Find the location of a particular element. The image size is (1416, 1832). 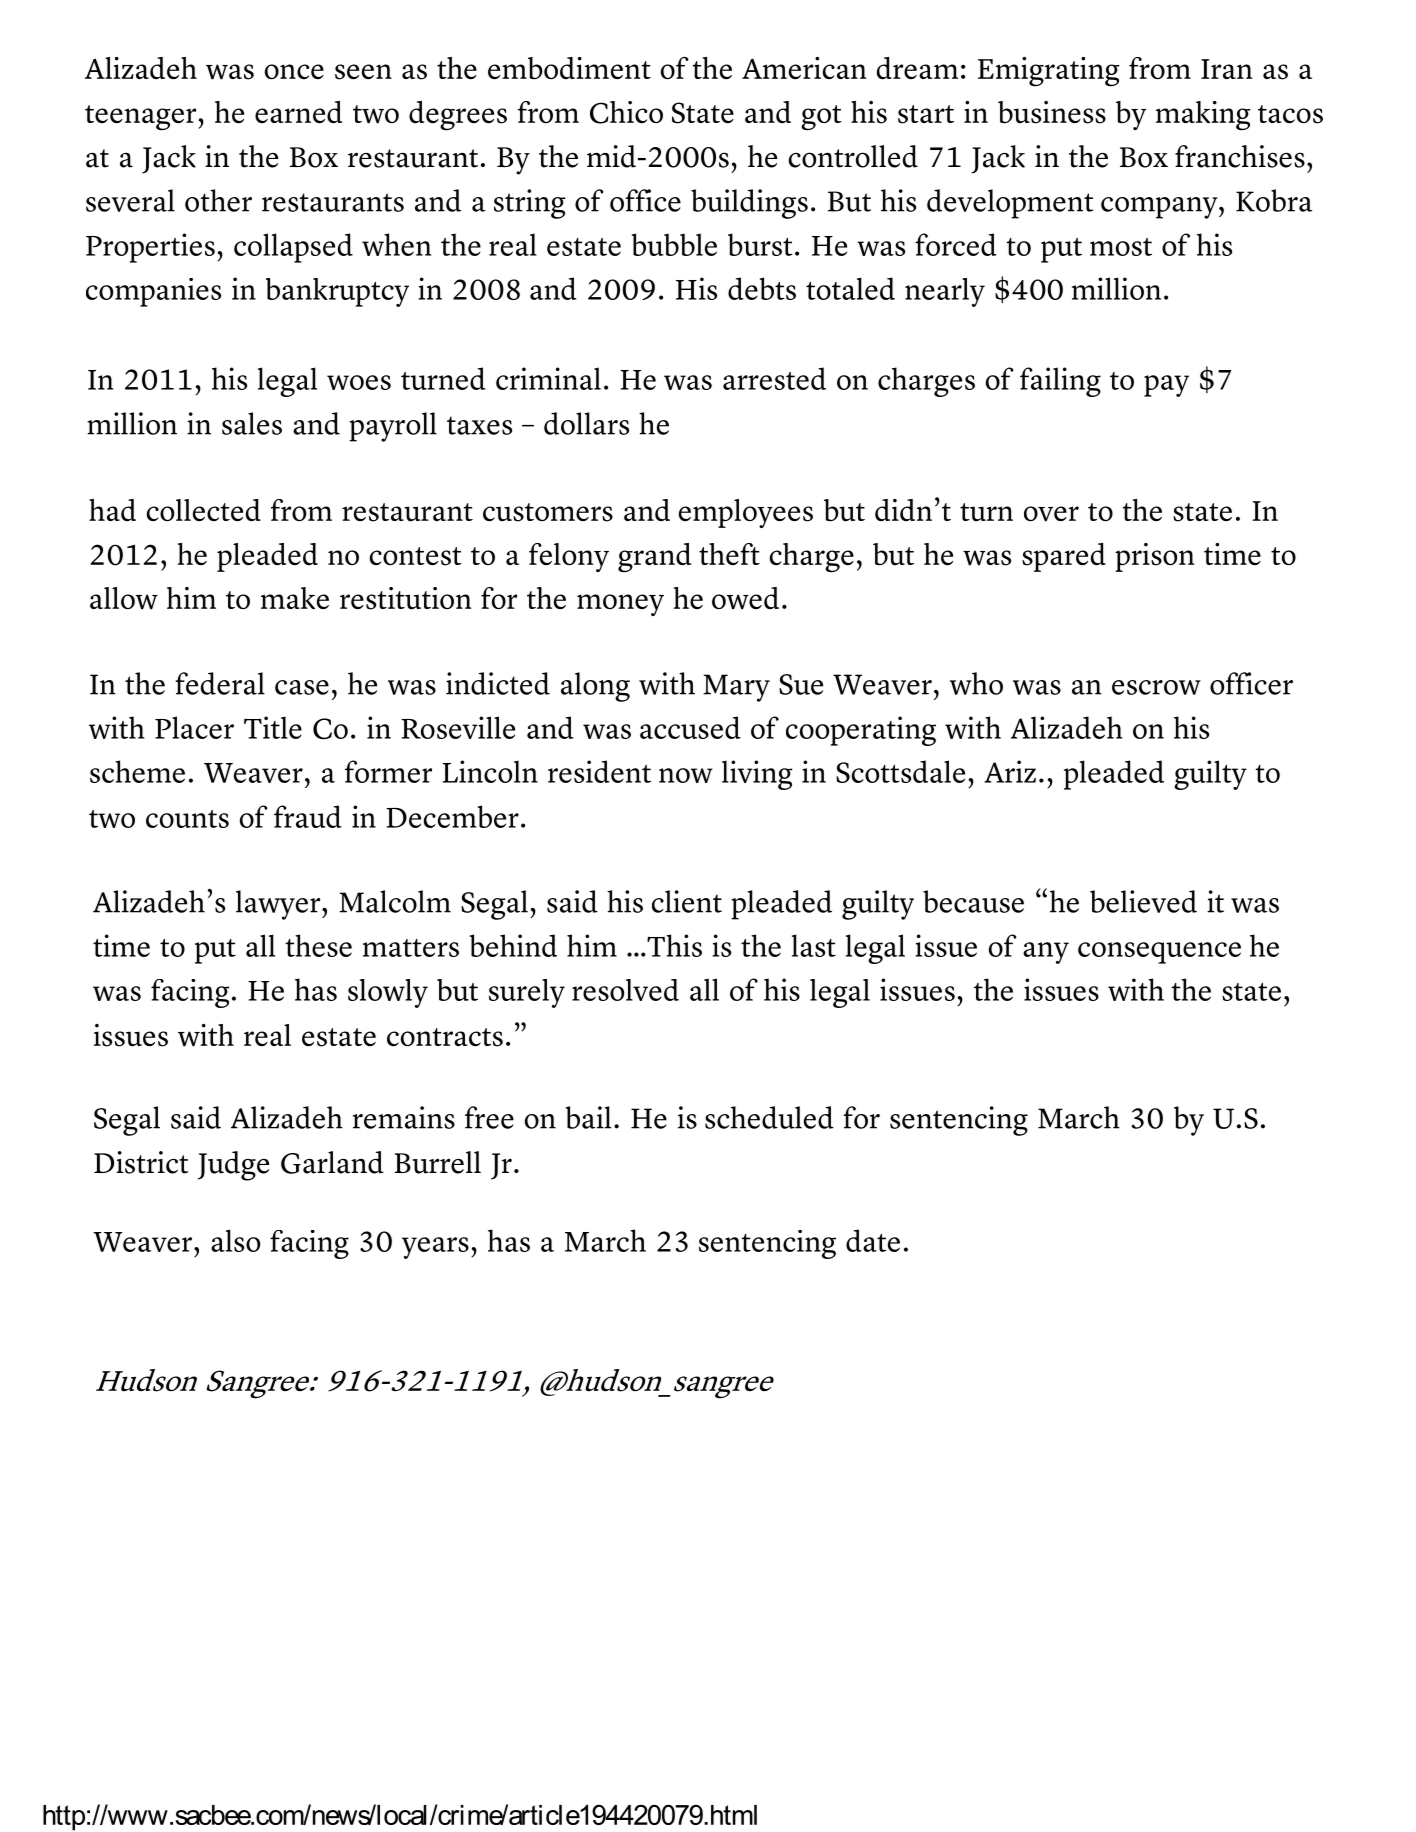

lawyer is located at coordinates (279, 905).
